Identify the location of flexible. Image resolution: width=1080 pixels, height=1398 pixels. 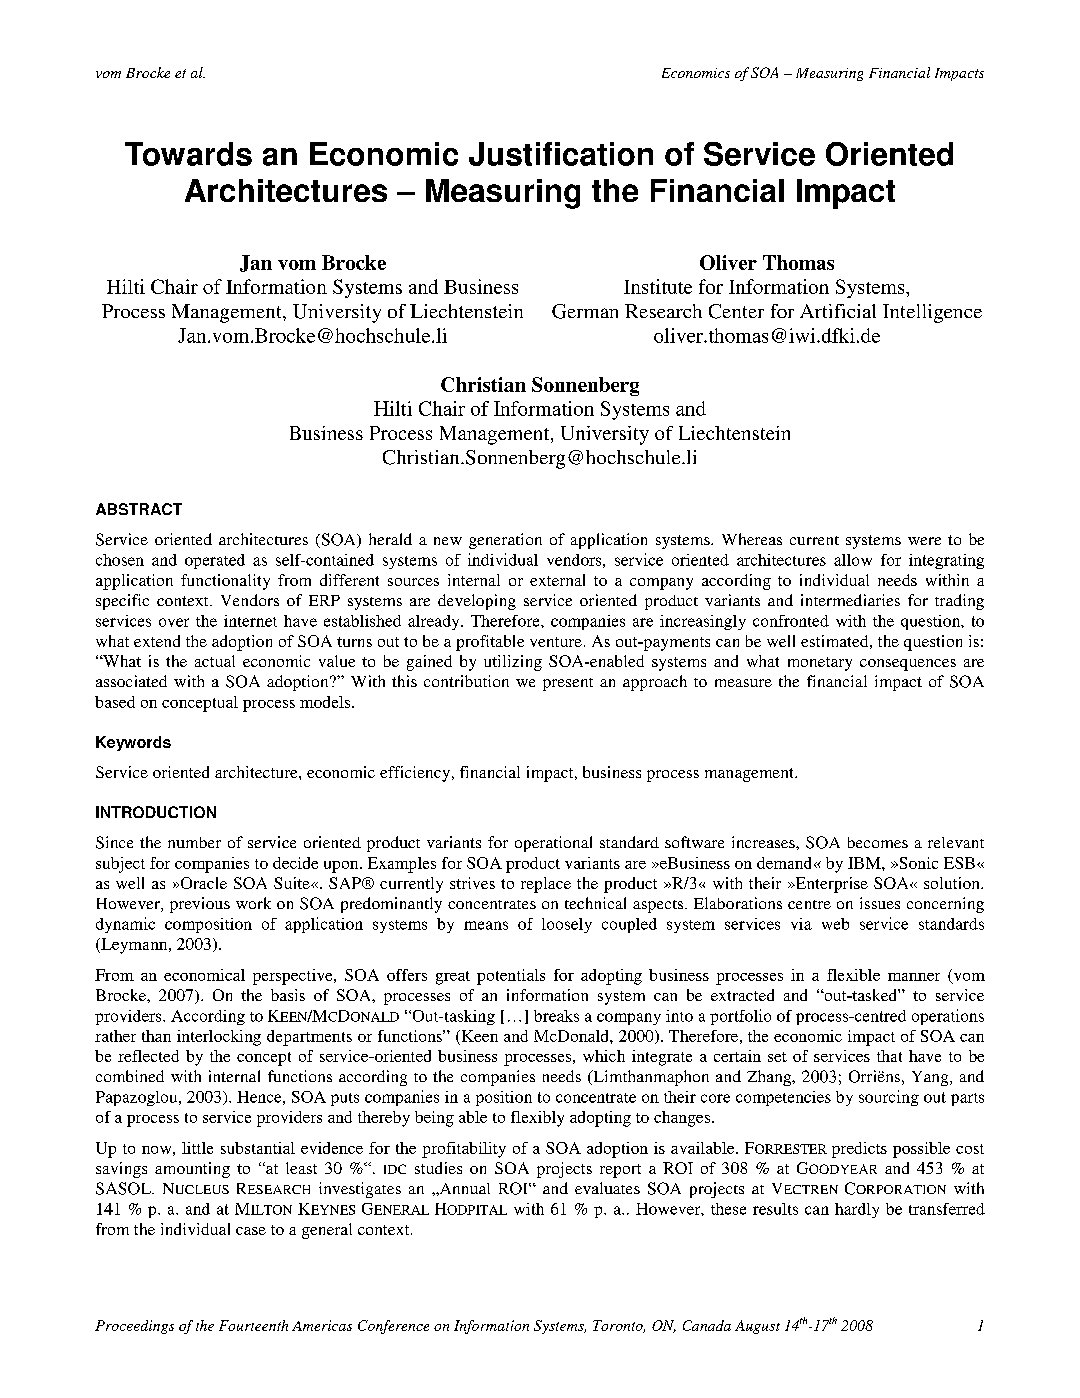
(853, 975).
